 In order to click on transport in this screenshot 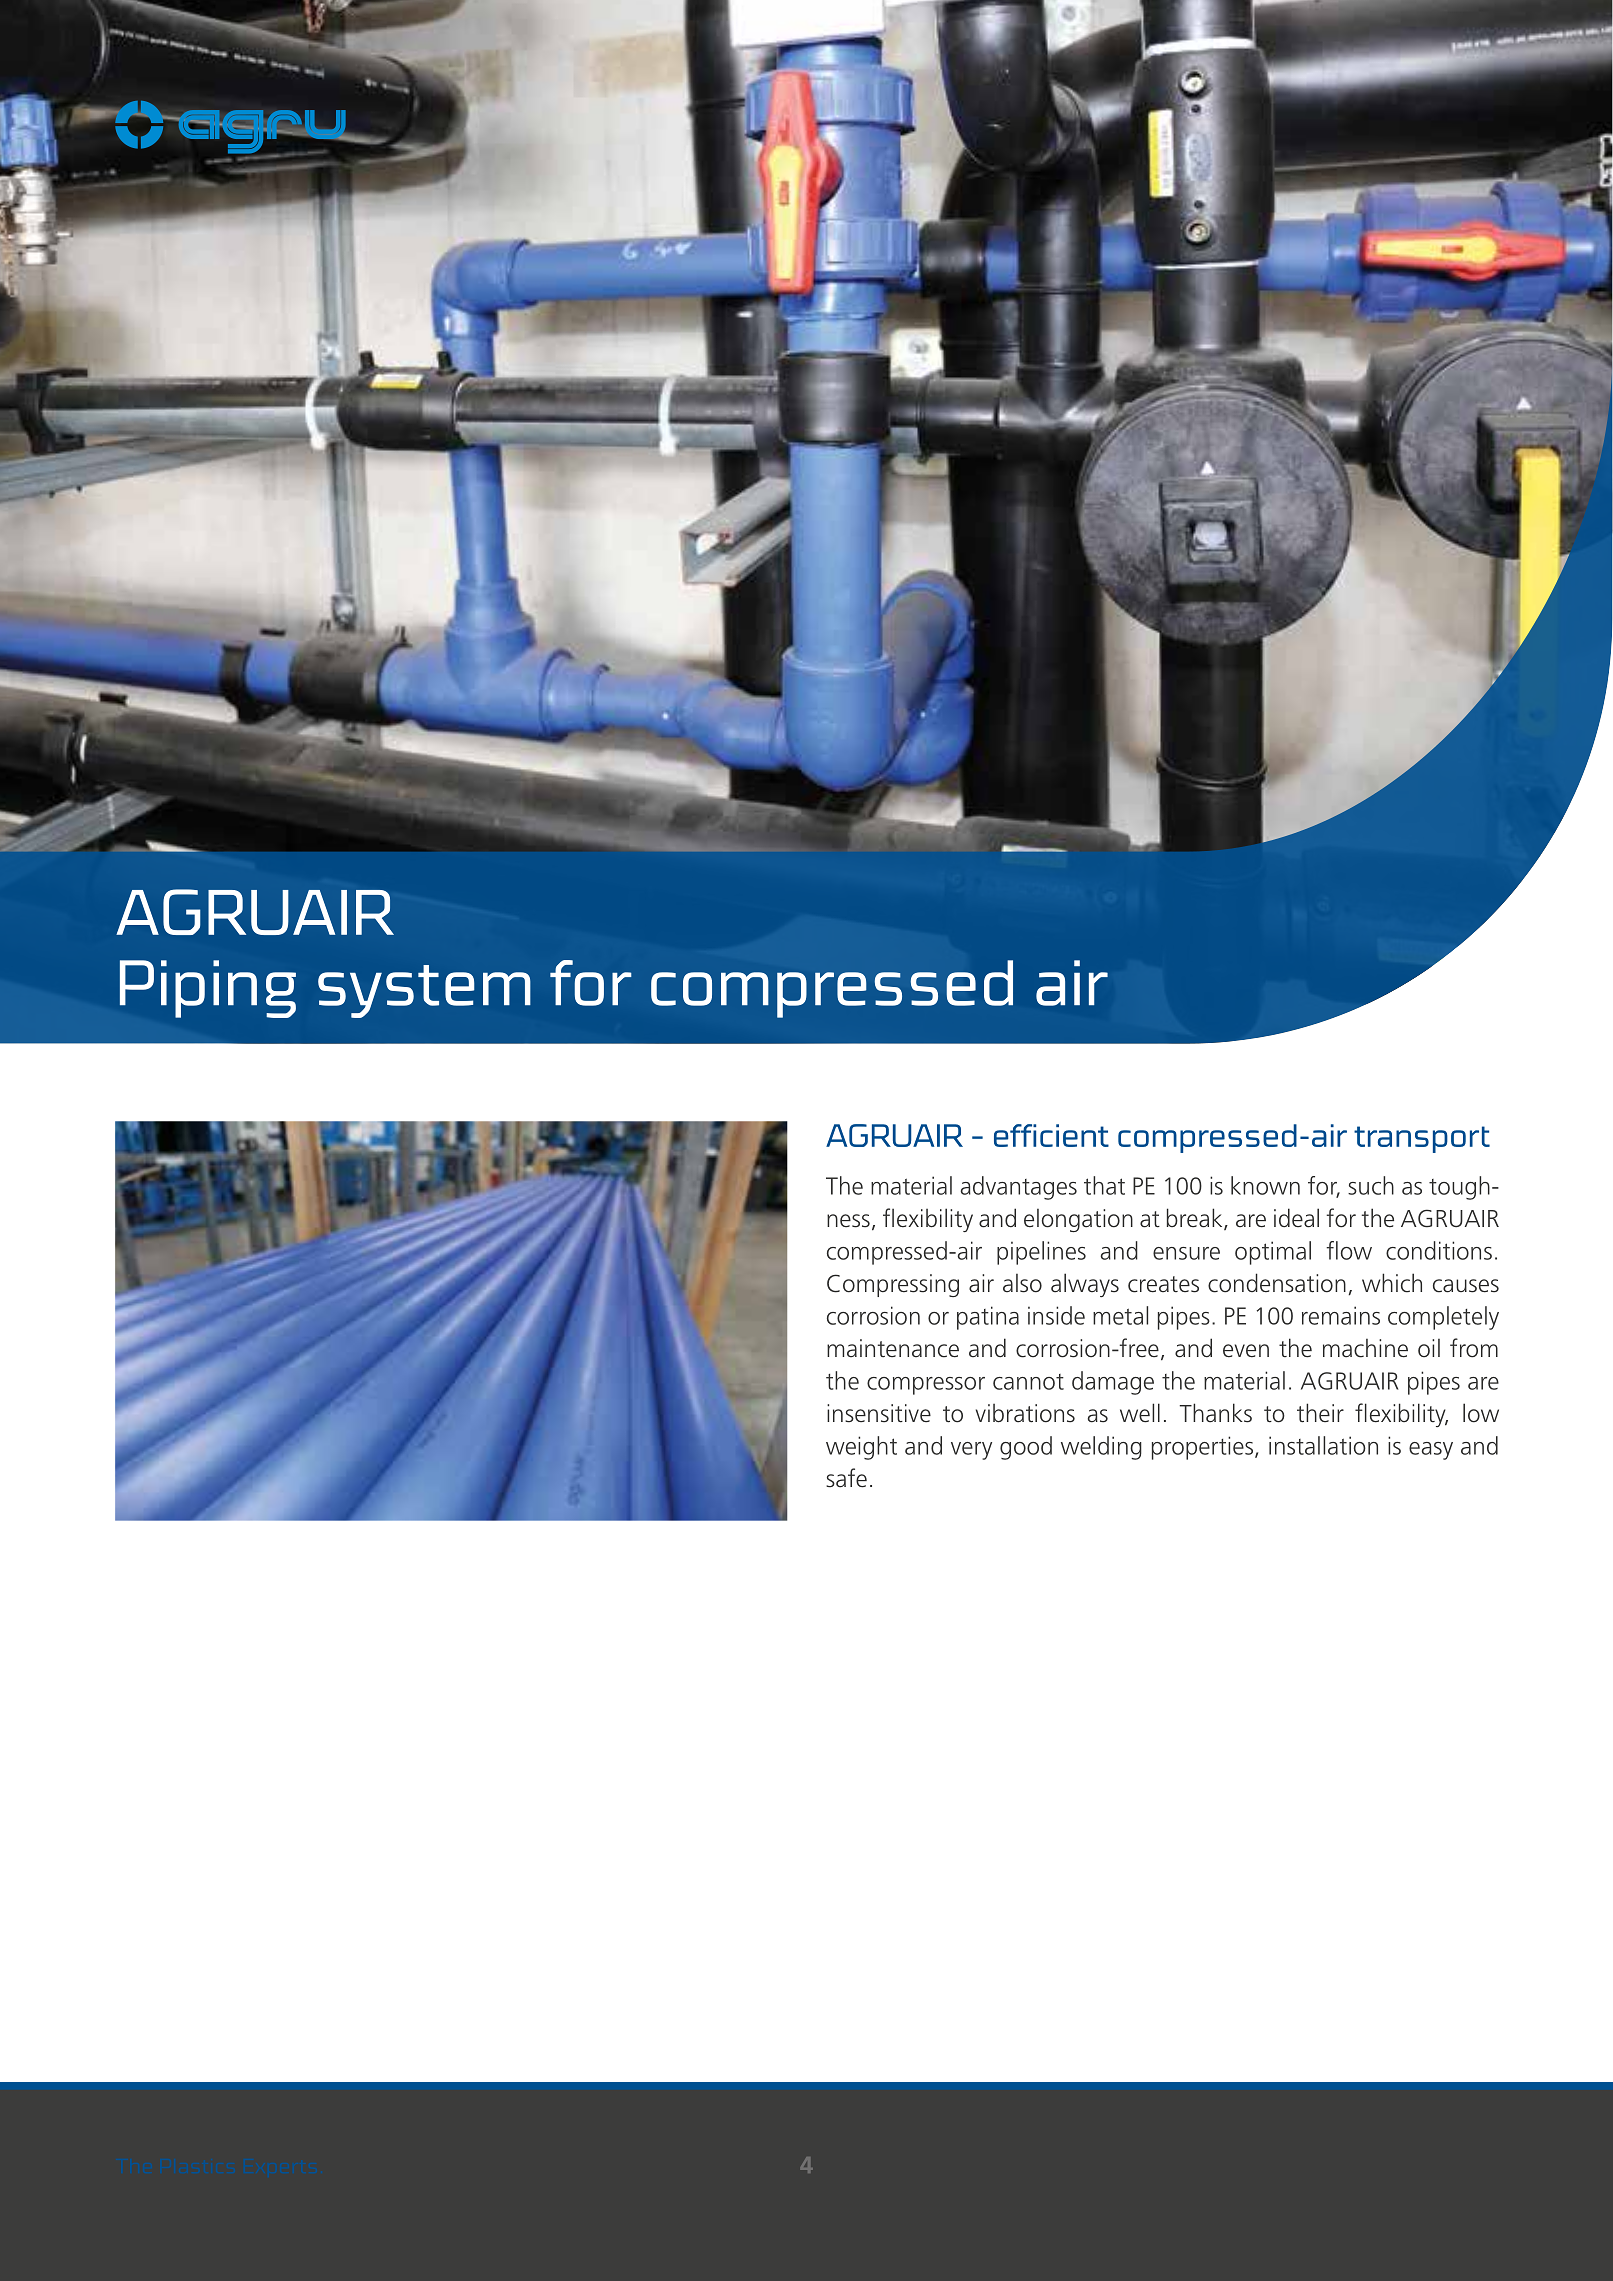, I will do `click(1422, 1139)`.
